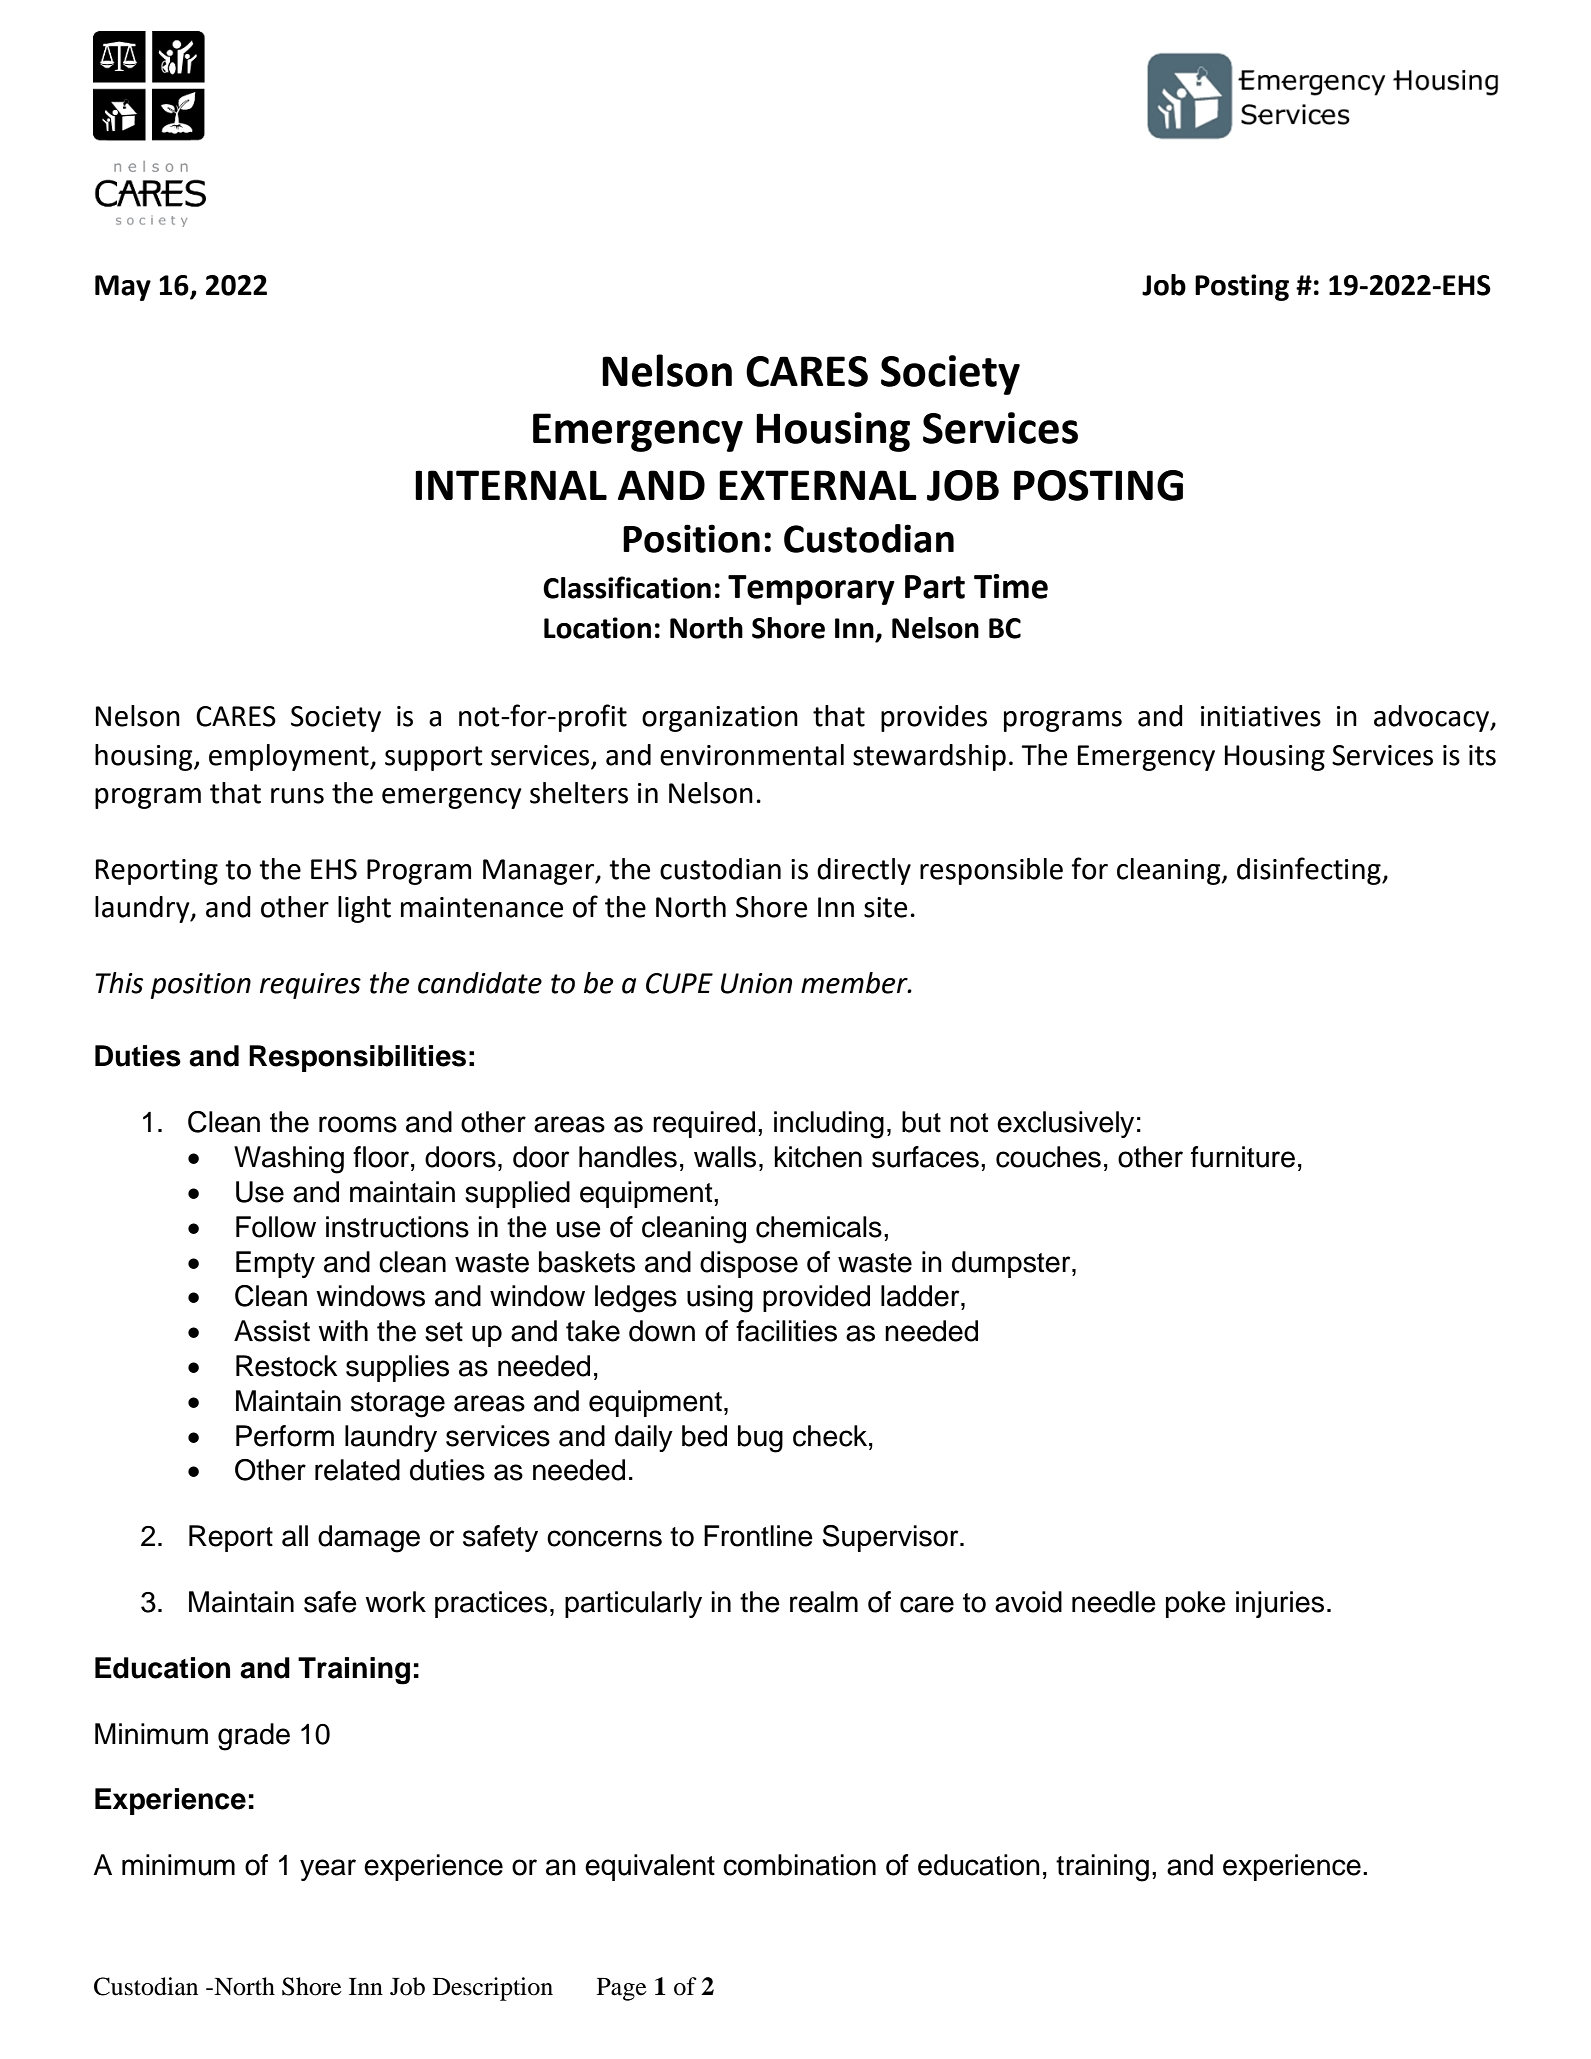  What do you see at coordinates (1280, 1604) in the screenshot?
I see `injuries` at bounding box center [1280, 1604].
